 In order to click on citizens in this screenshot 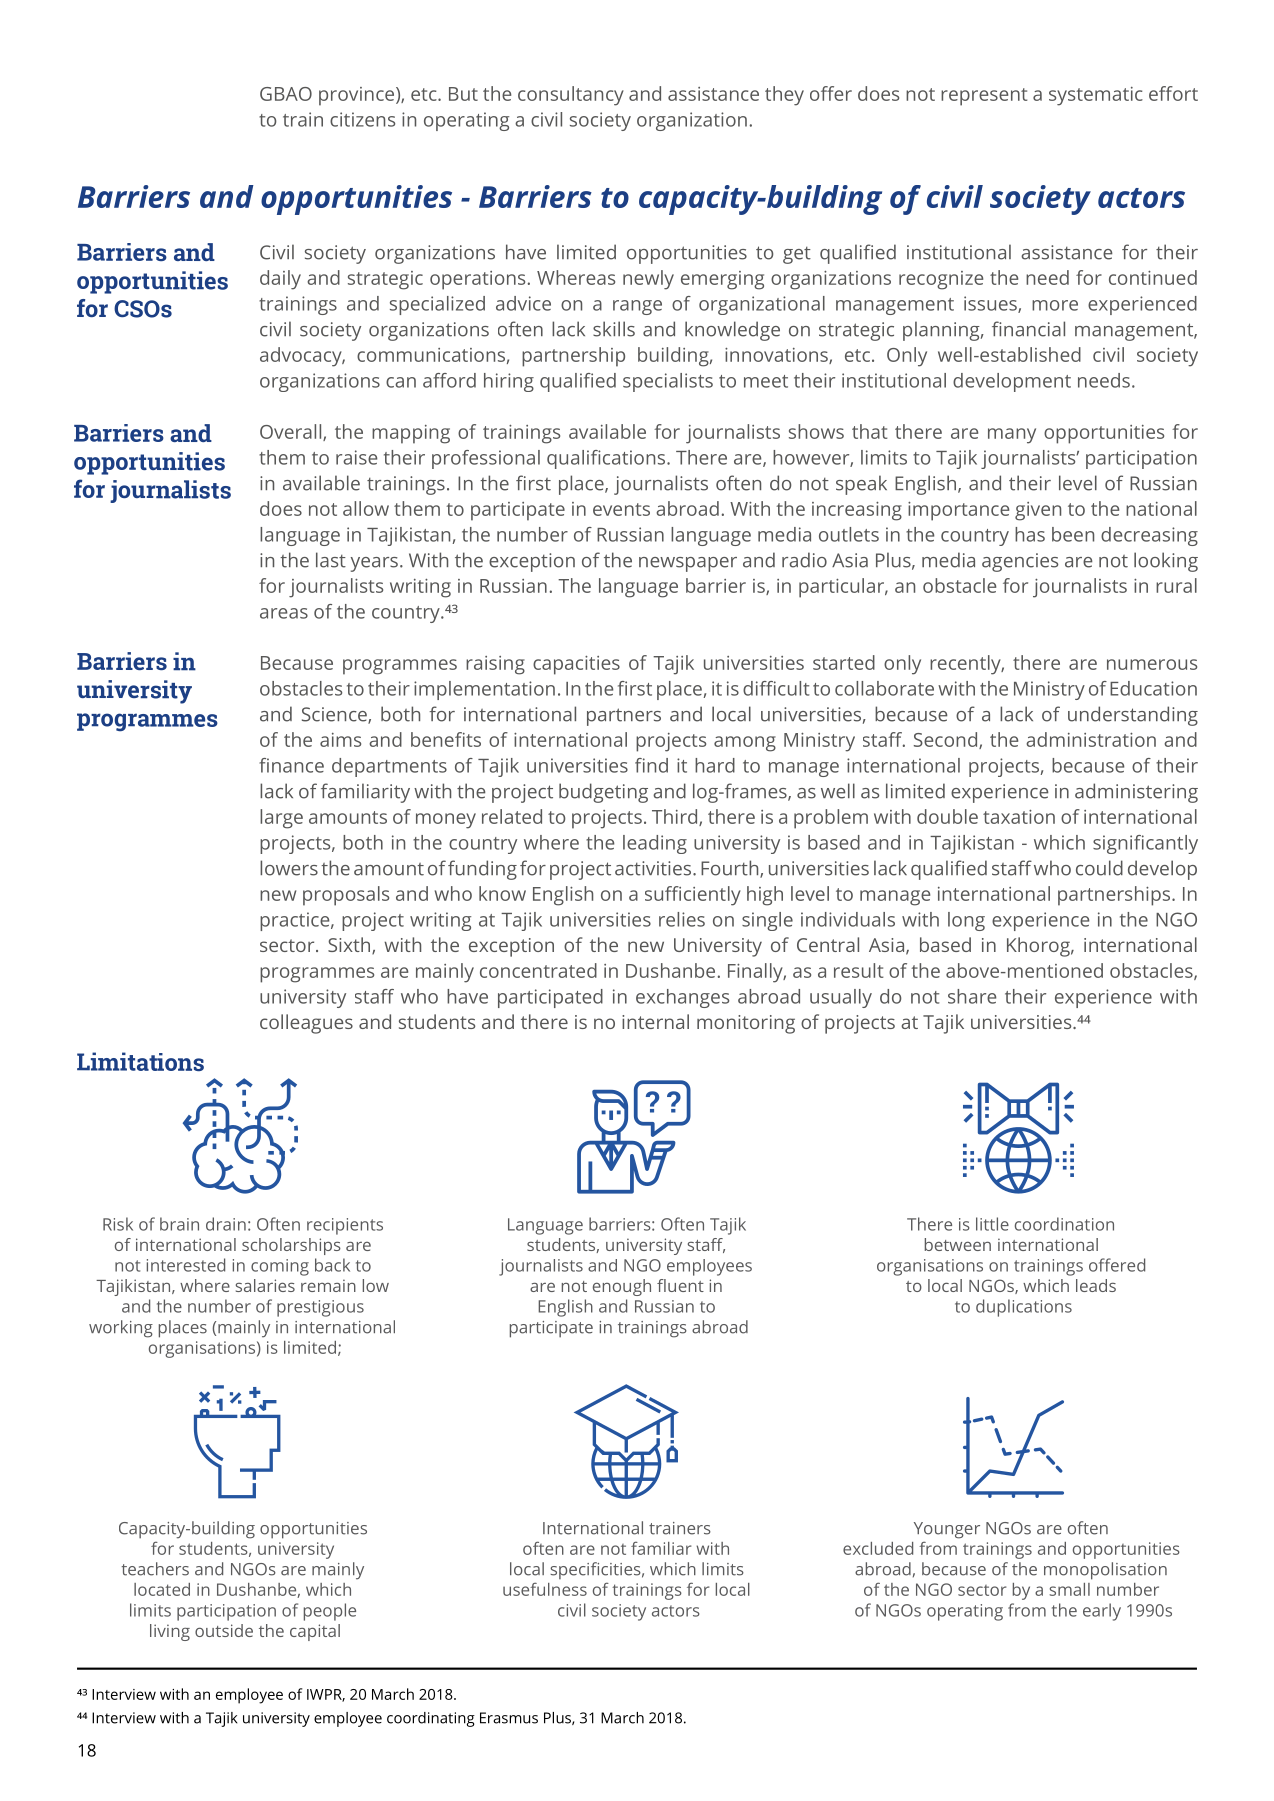, I will do `click(362, 119)`.
